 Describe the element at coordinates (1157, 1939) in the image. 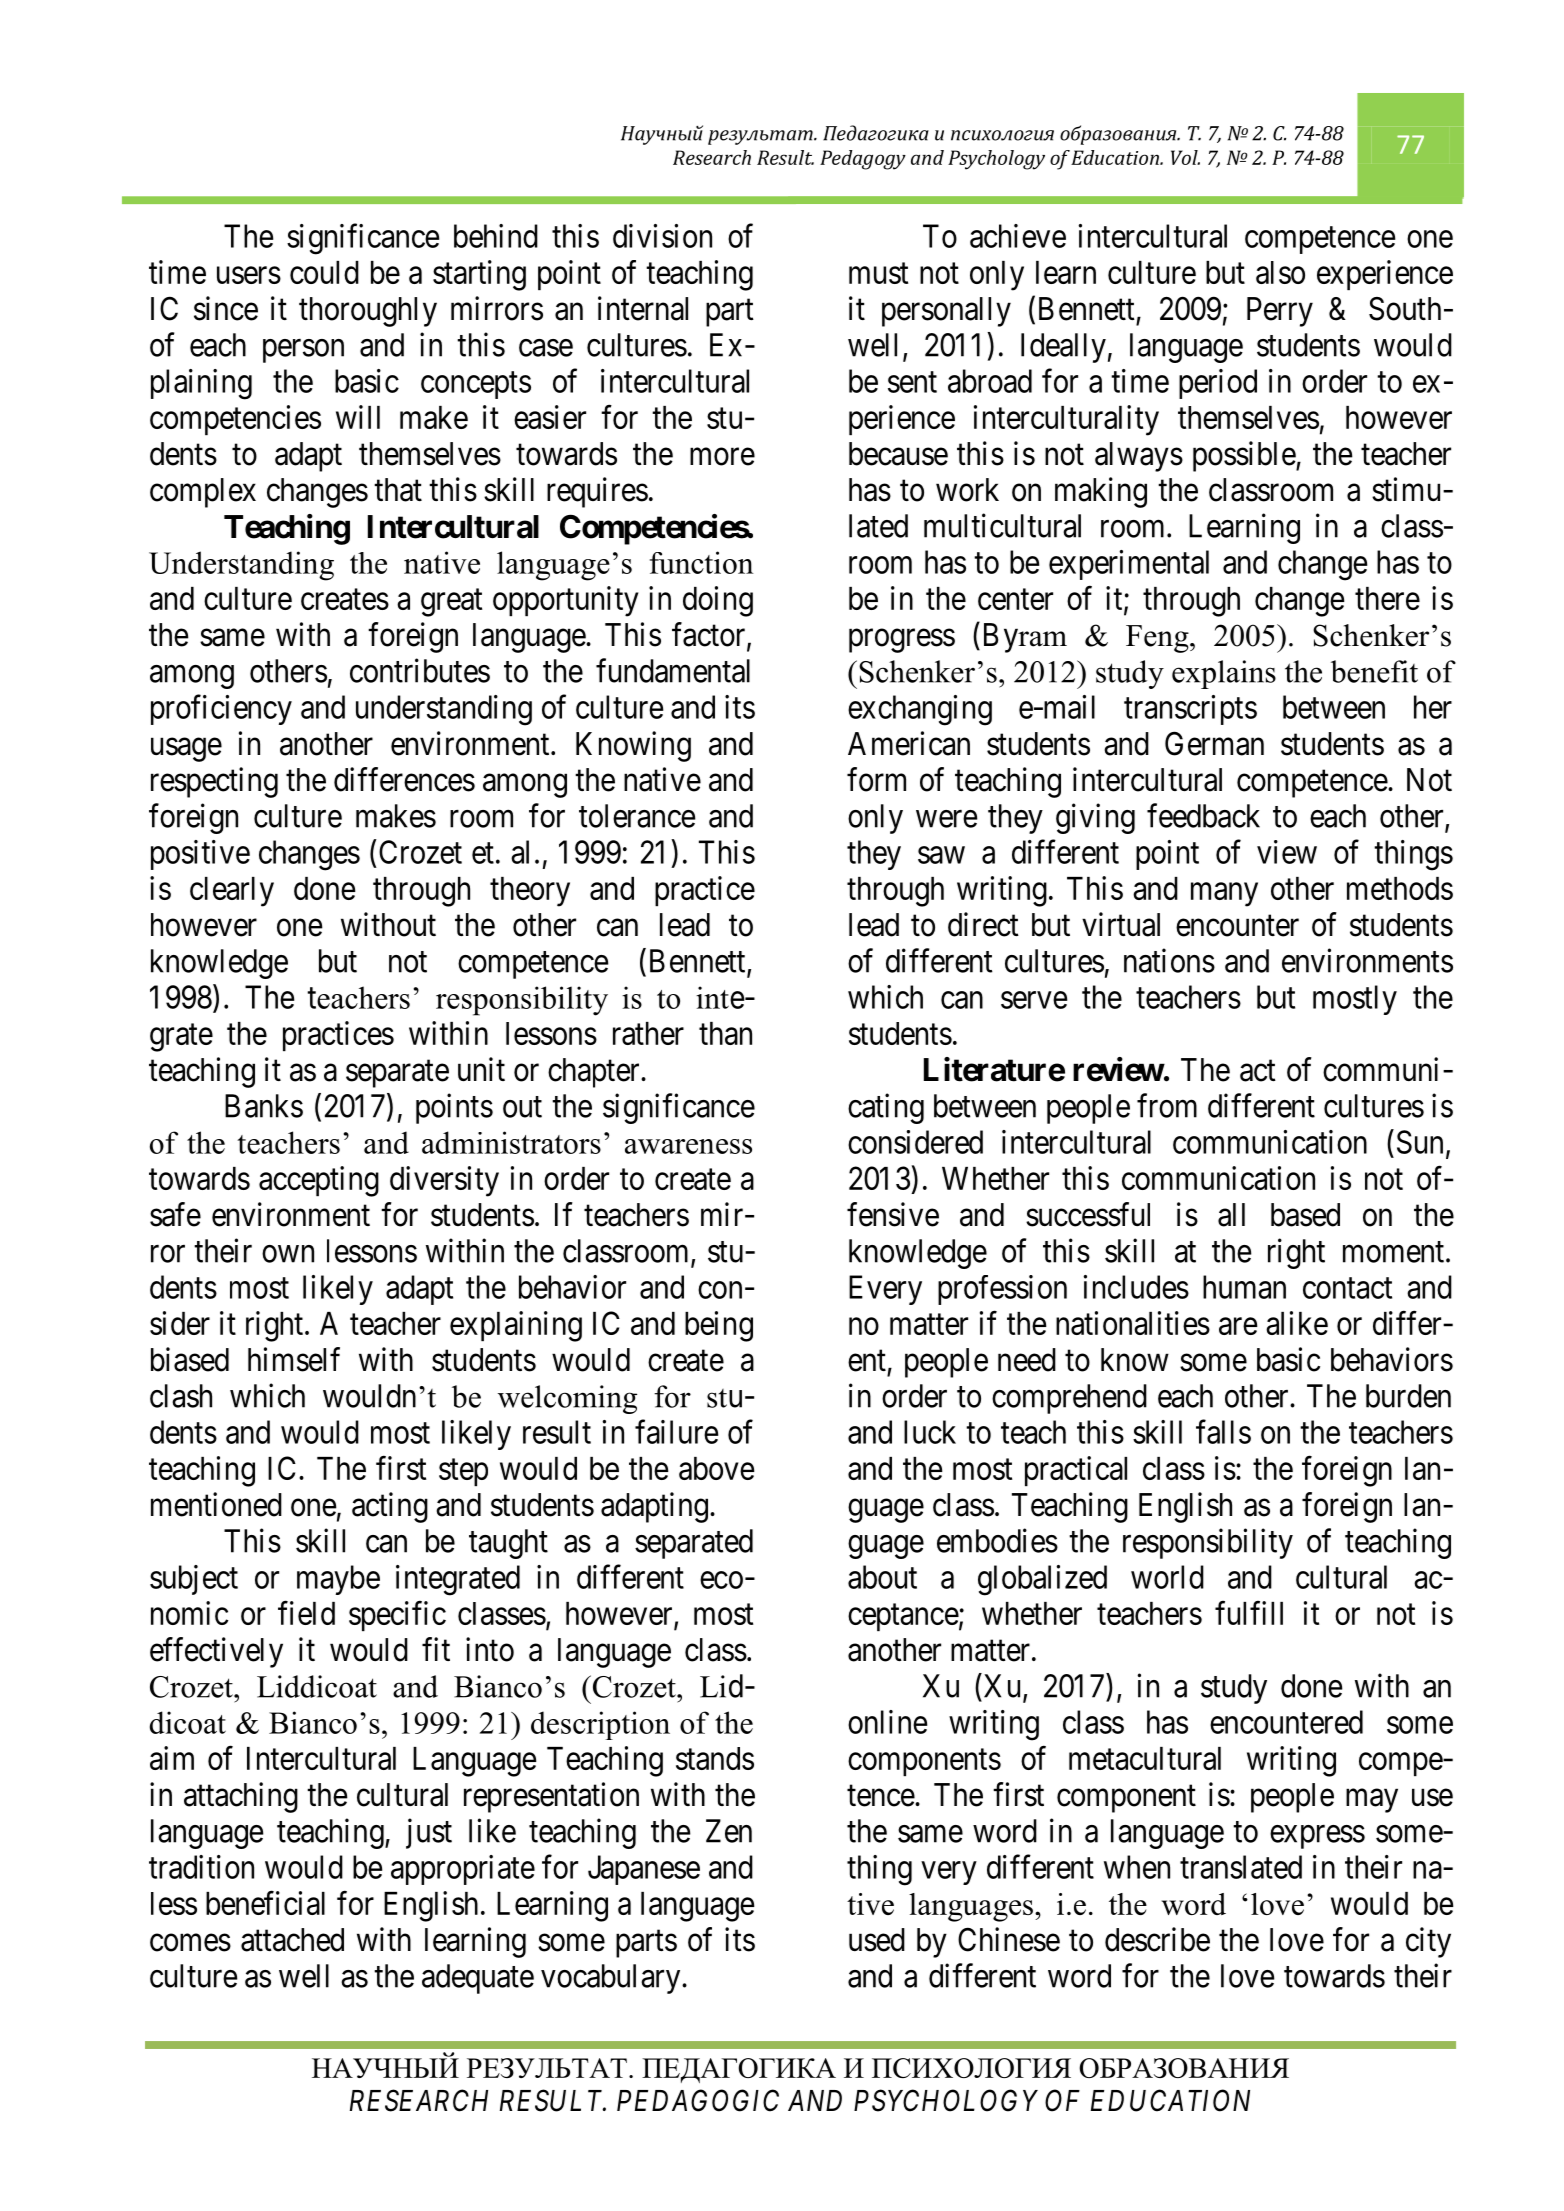

I see `describe` at that location.
